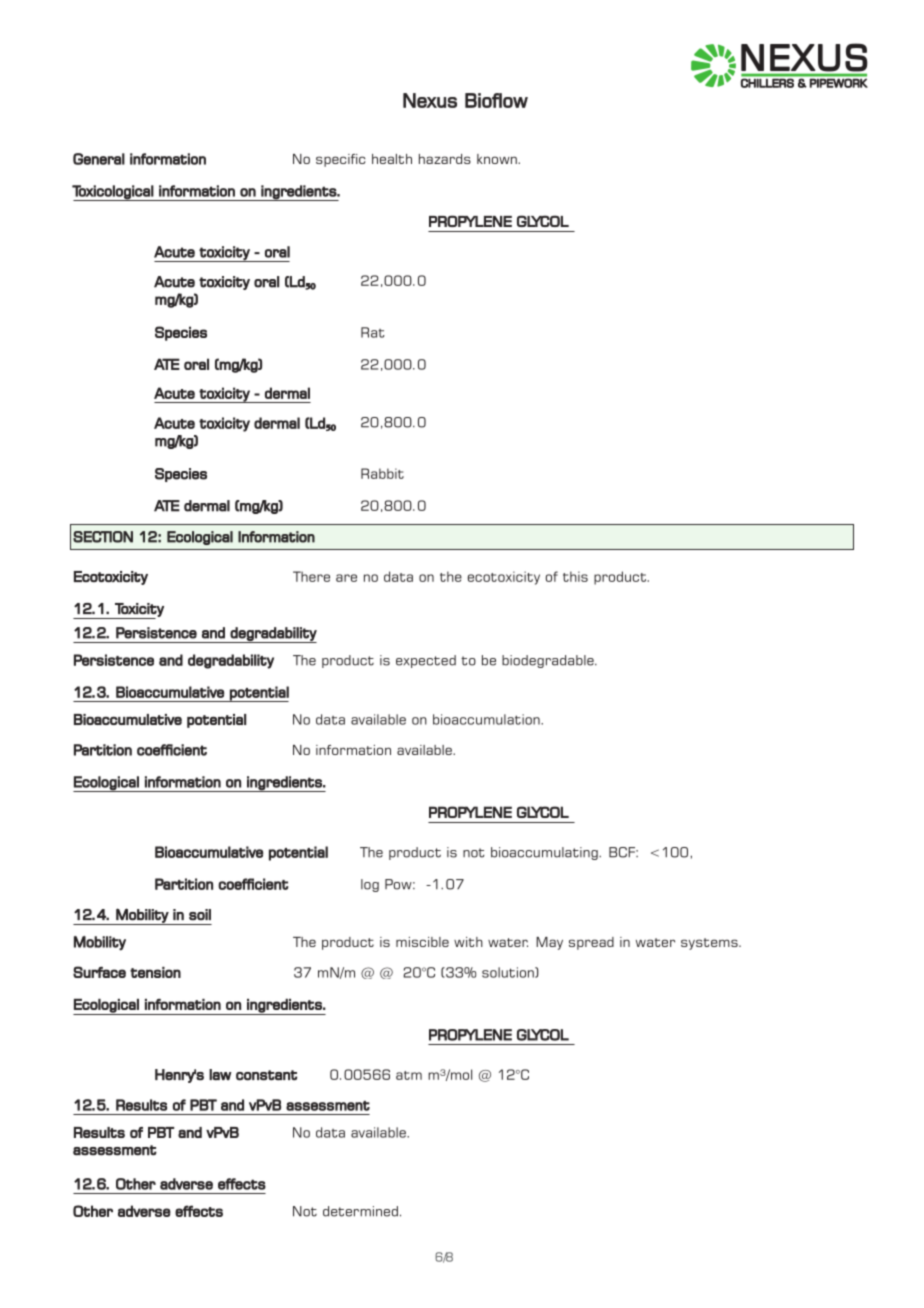 The image size is (924, 1308). What do you see at coordinates (311, 576) in the screenshot?
I see `There` at bounding box center [311, 576].
